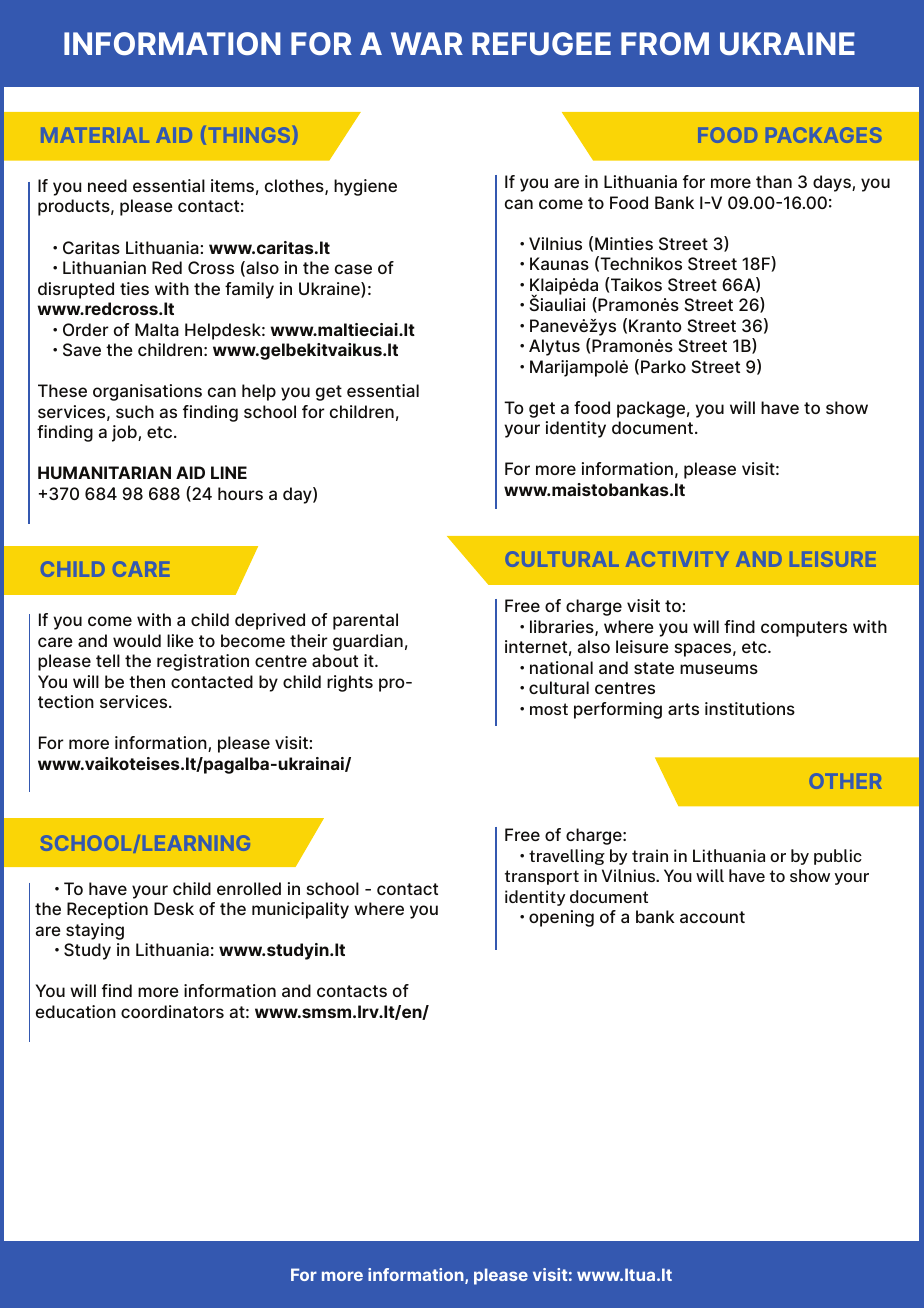 Image resolution: width=924 pixels, height=1308 pixels. I want to click on opening, so click(561, 918).
